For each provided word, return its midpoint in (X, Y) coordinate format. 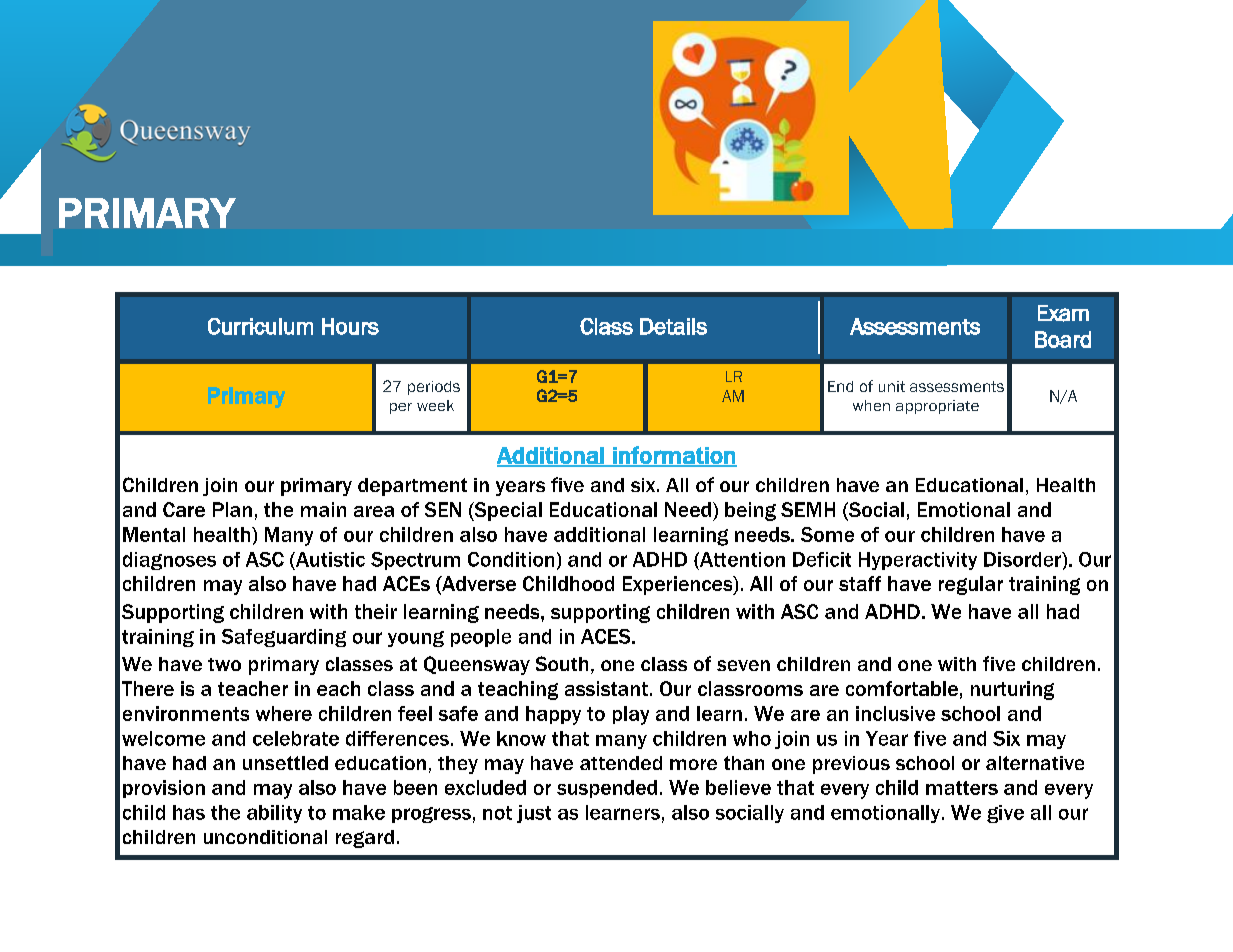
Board (1063, 339)
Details (673, 326)
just (534, 814)
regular (971, 585)
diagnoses (169, 561)
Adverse (478, 585)
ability (274, 814)
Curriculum (260, 326)
